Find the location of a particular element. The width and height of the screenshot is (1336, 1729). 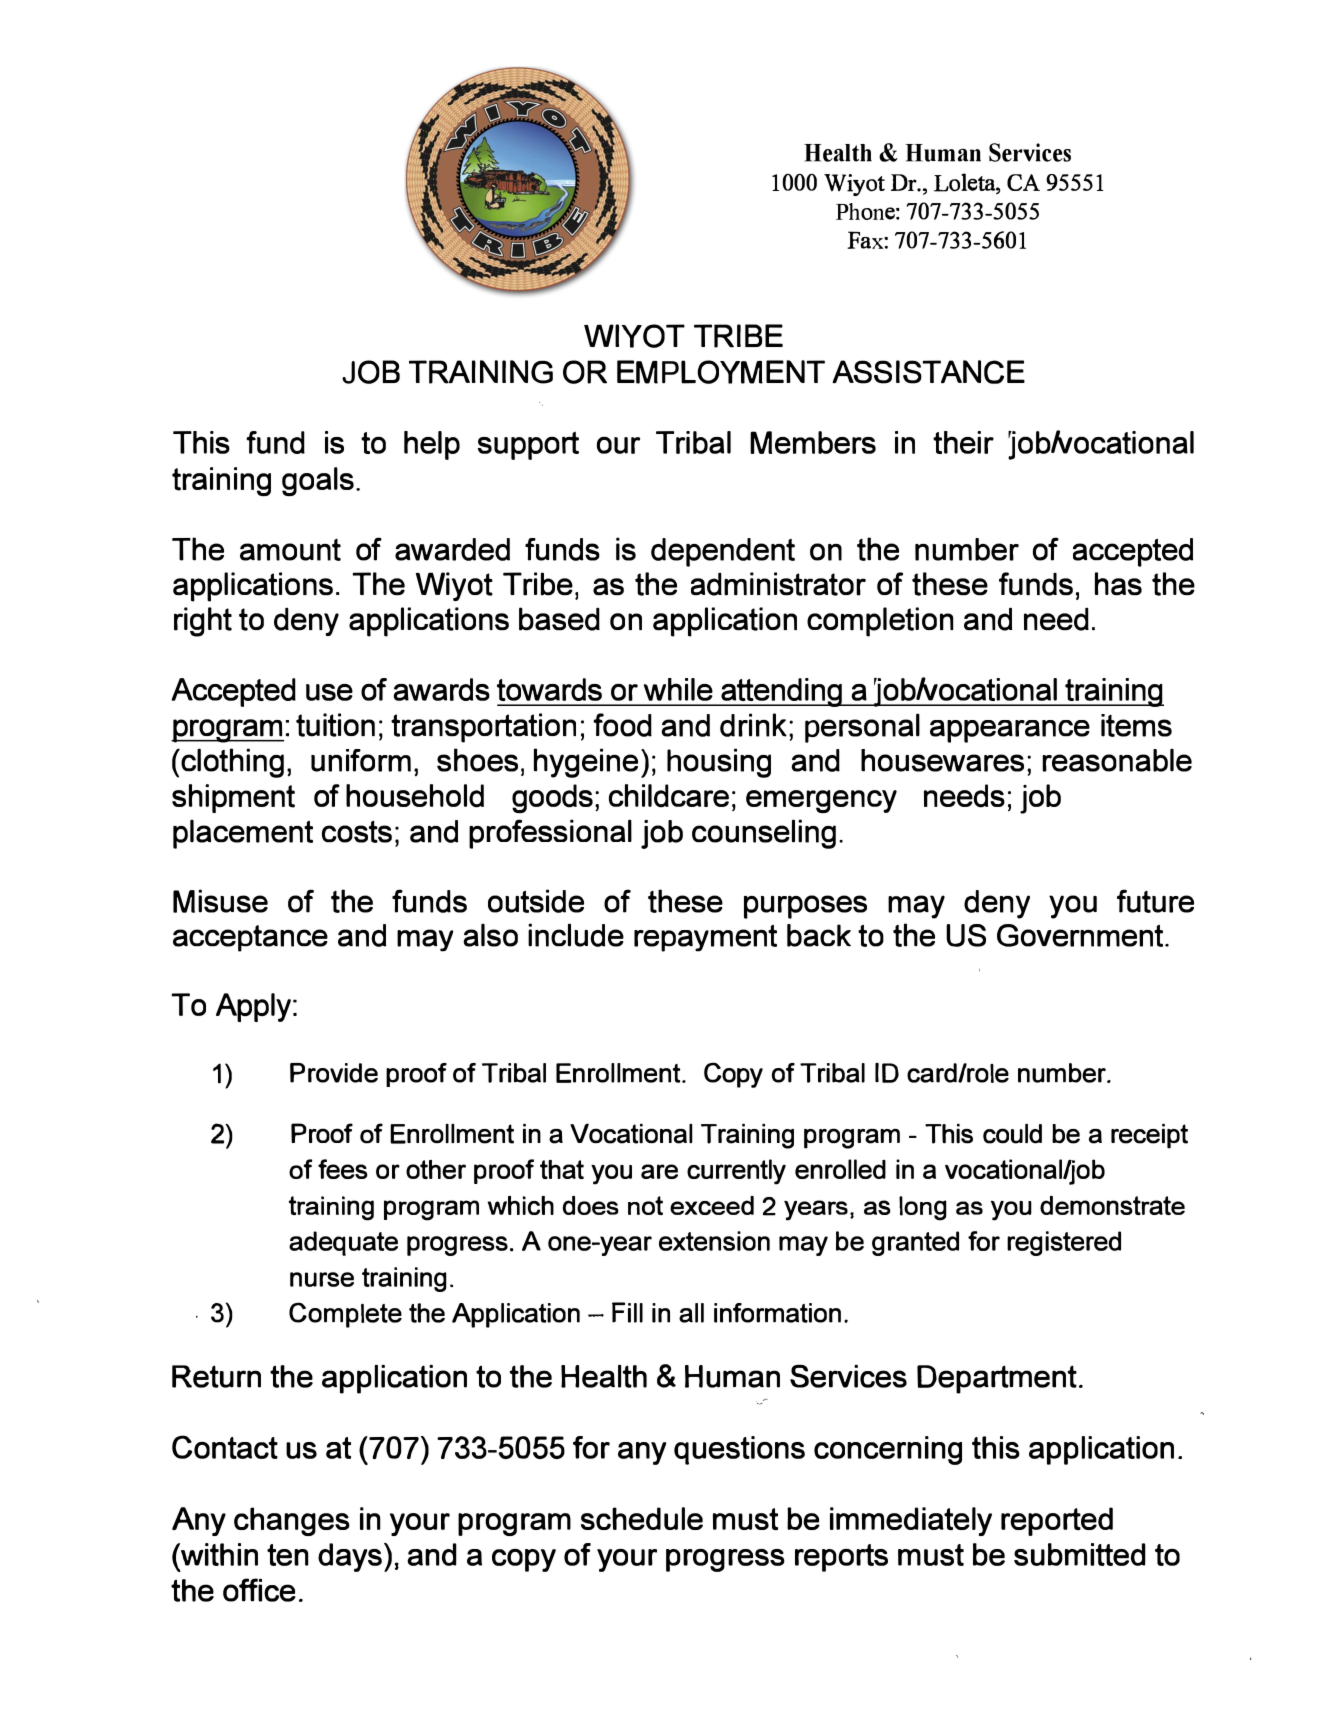

Apply is located at coordinates (253, 1007).
